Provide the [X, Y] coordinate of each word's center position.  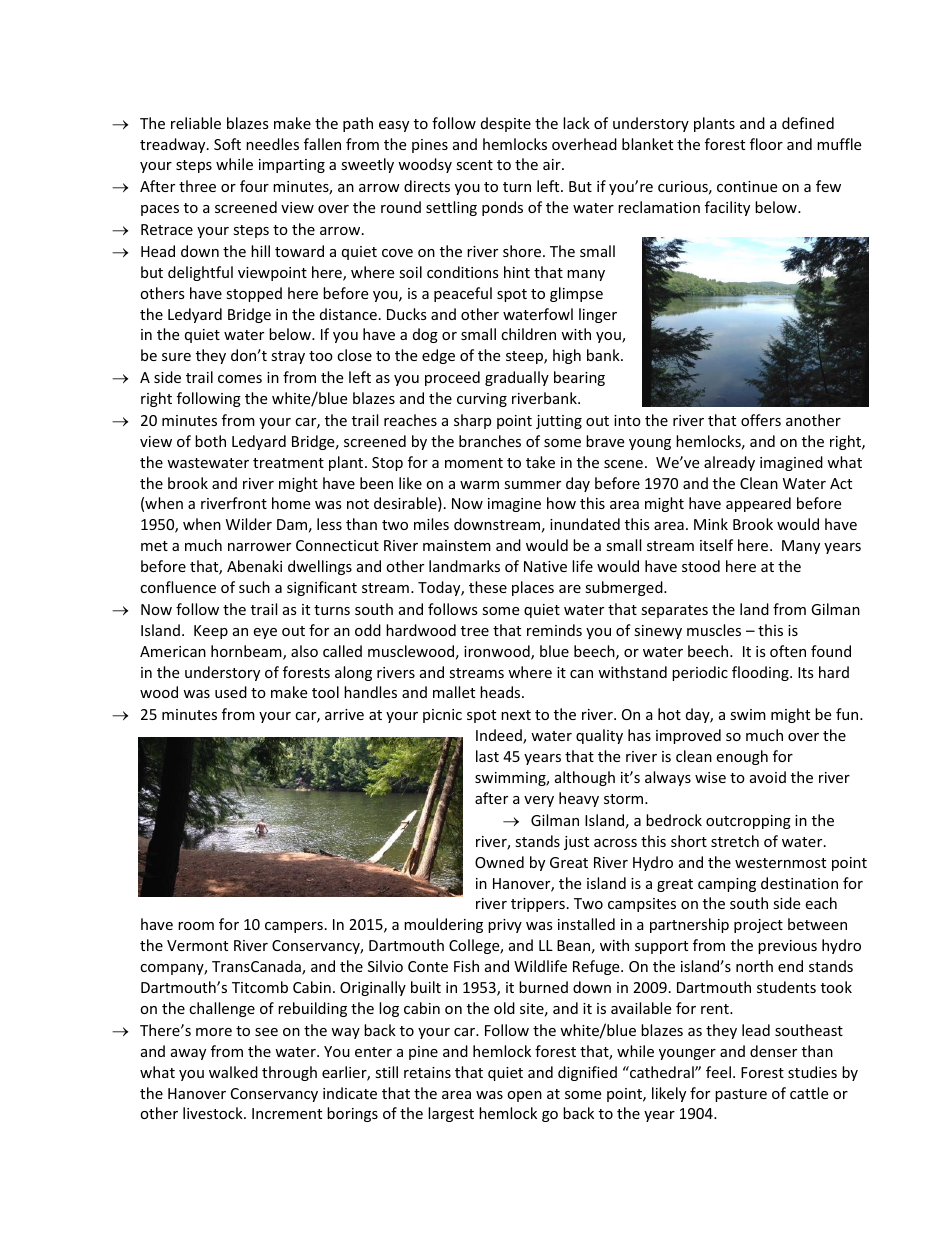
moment [474, 463]
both [210, 441]
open [524, 1096]
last [487, 756]
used [231, 692]
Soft [227, 144]
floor [766, 144]
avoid [768, 777]
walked [233, 1072]
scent [474, 165]
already [729, 463]
